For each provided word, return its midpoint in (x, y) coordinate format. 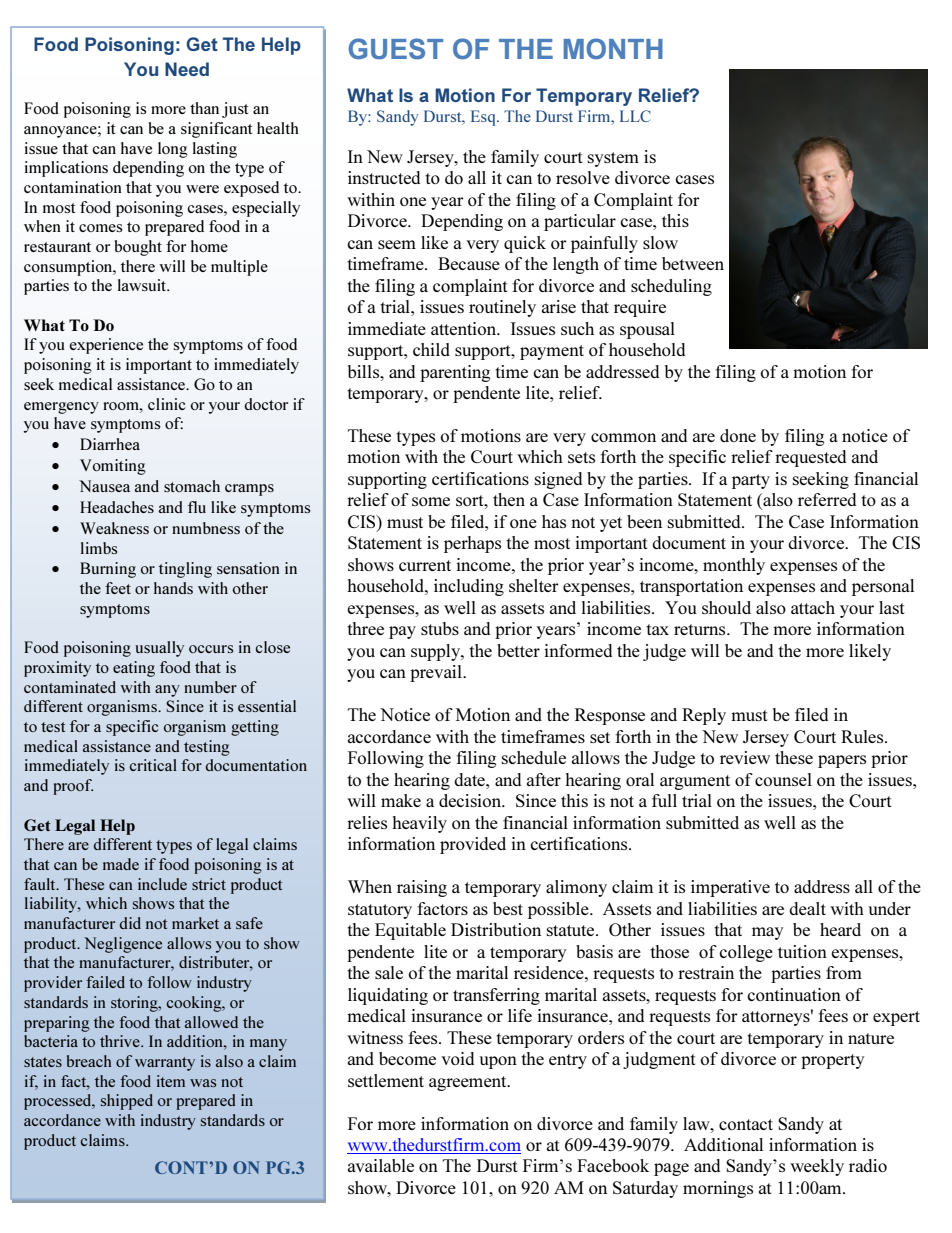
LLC (635, 116)
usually (159, 649)
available (381, 1165)
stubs (440, 628)
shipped (127, 1102)
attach (813, 607)
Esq (484, 118)
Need (187, 69)
